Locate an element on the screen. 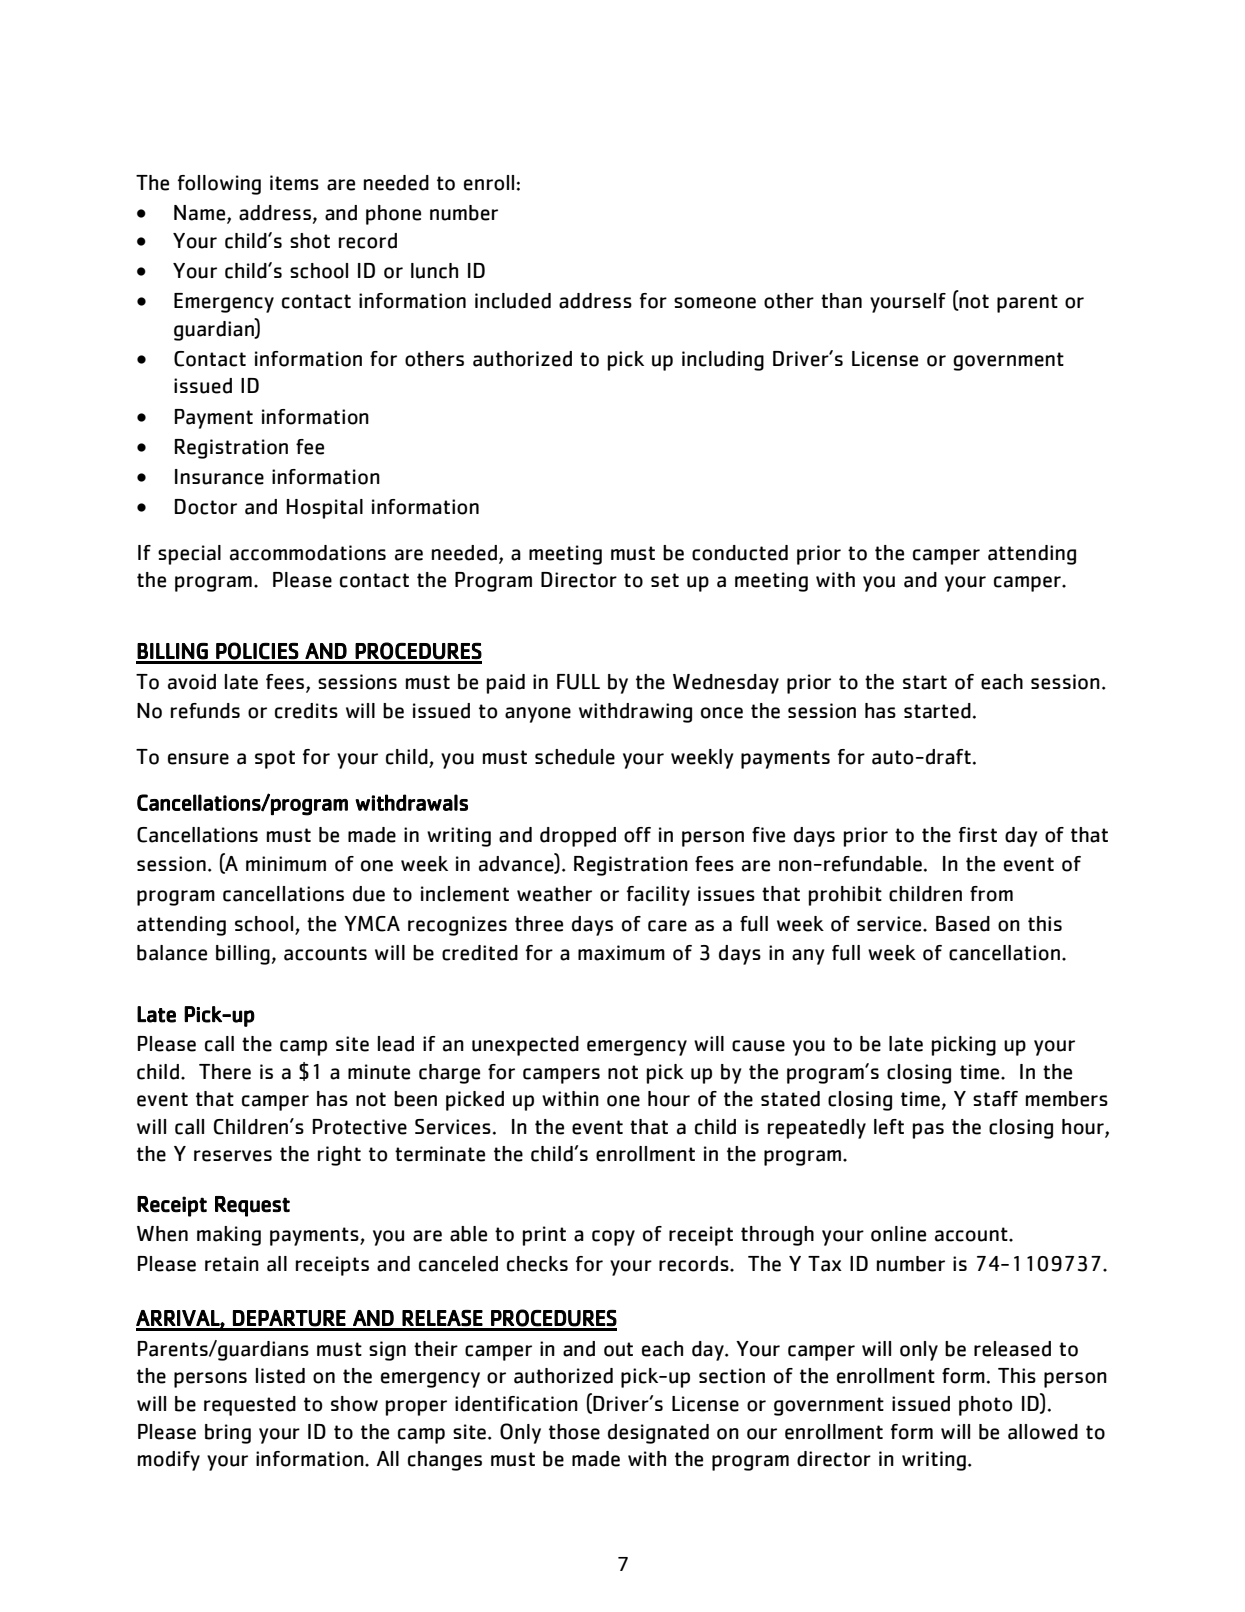 Image resolution: width=1245 pixels, height=1612 pixels. set is located at coordinates (665, 580).
